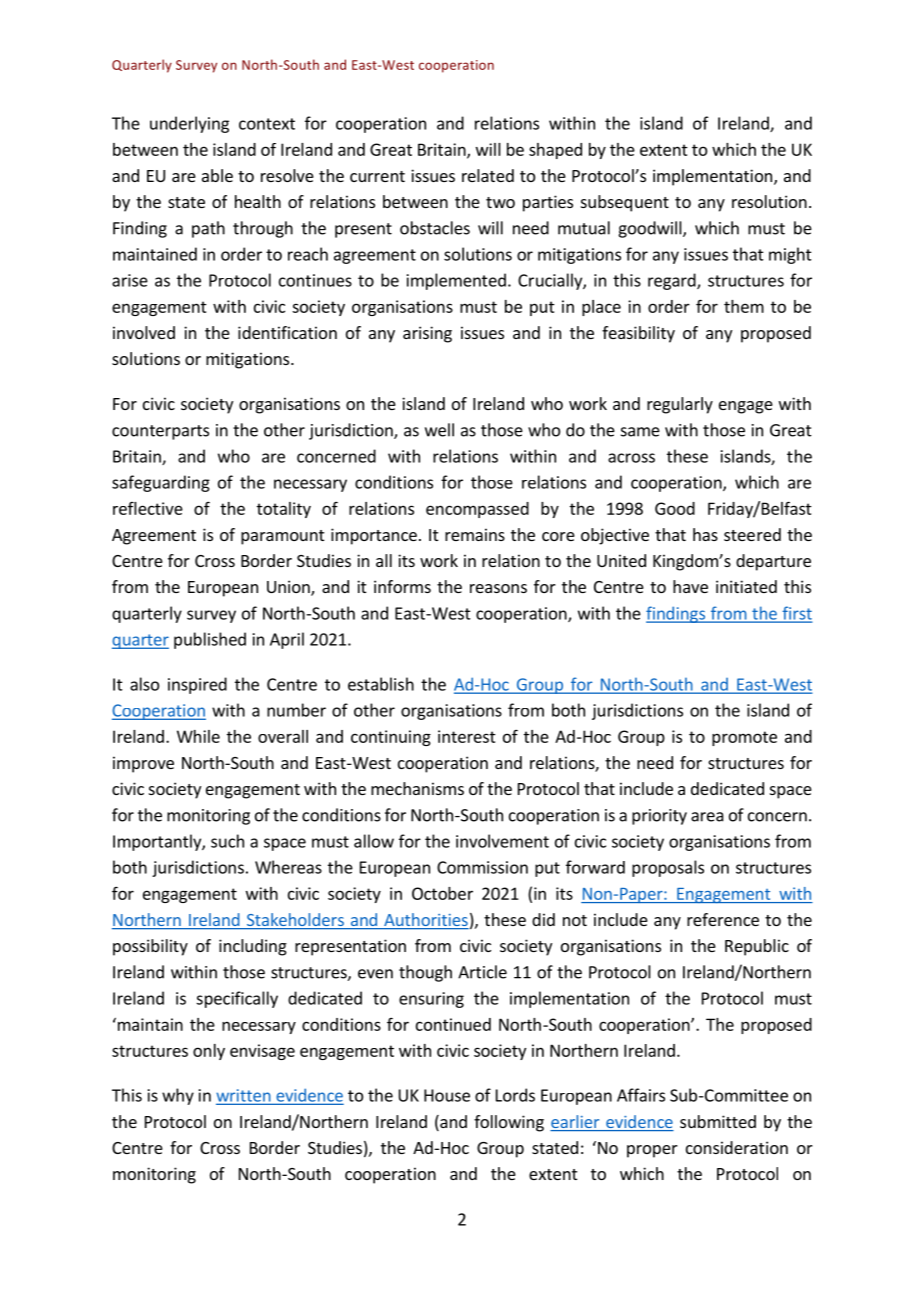  What do you see at coordinates (488, 175) in the document?
I see `related` at bounding box center [488, 175].
